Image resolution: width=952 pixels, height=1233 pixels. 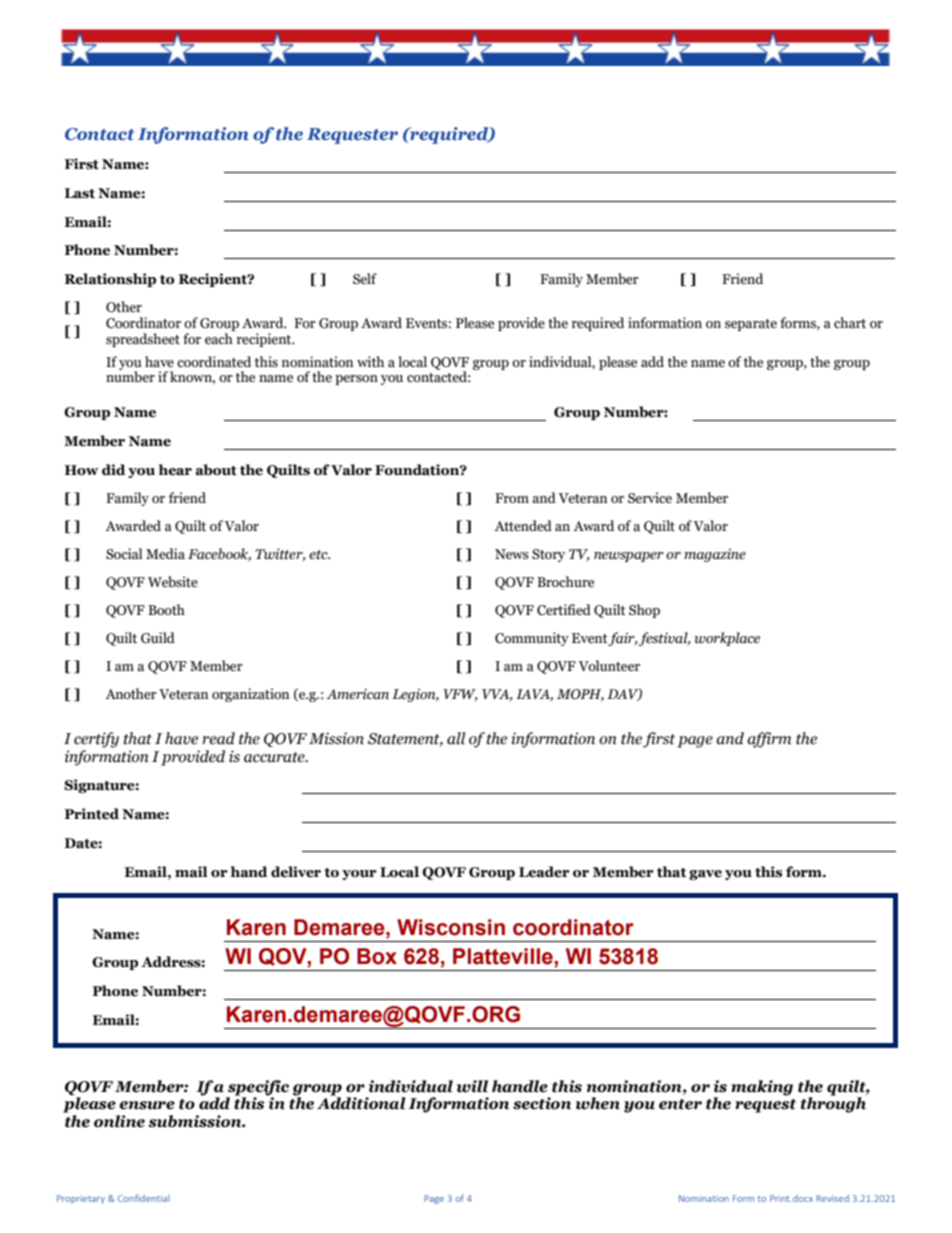 I want to click on separate, so click(x=751, y=325).
